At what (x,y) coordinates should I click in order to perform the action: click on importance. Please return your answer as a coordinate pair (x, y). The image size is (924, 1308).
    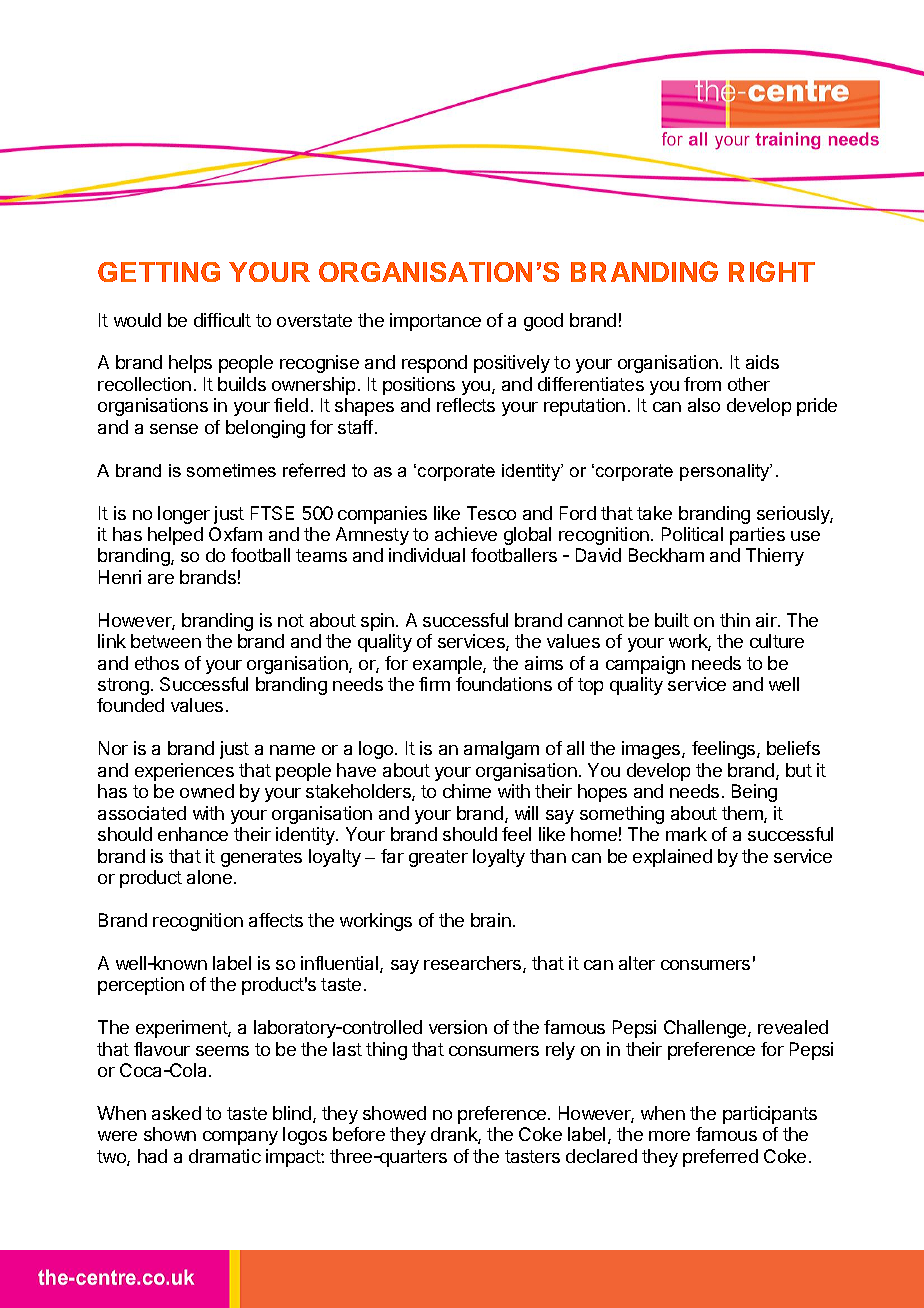
    Looking at the image, I should click on (435, 322).
